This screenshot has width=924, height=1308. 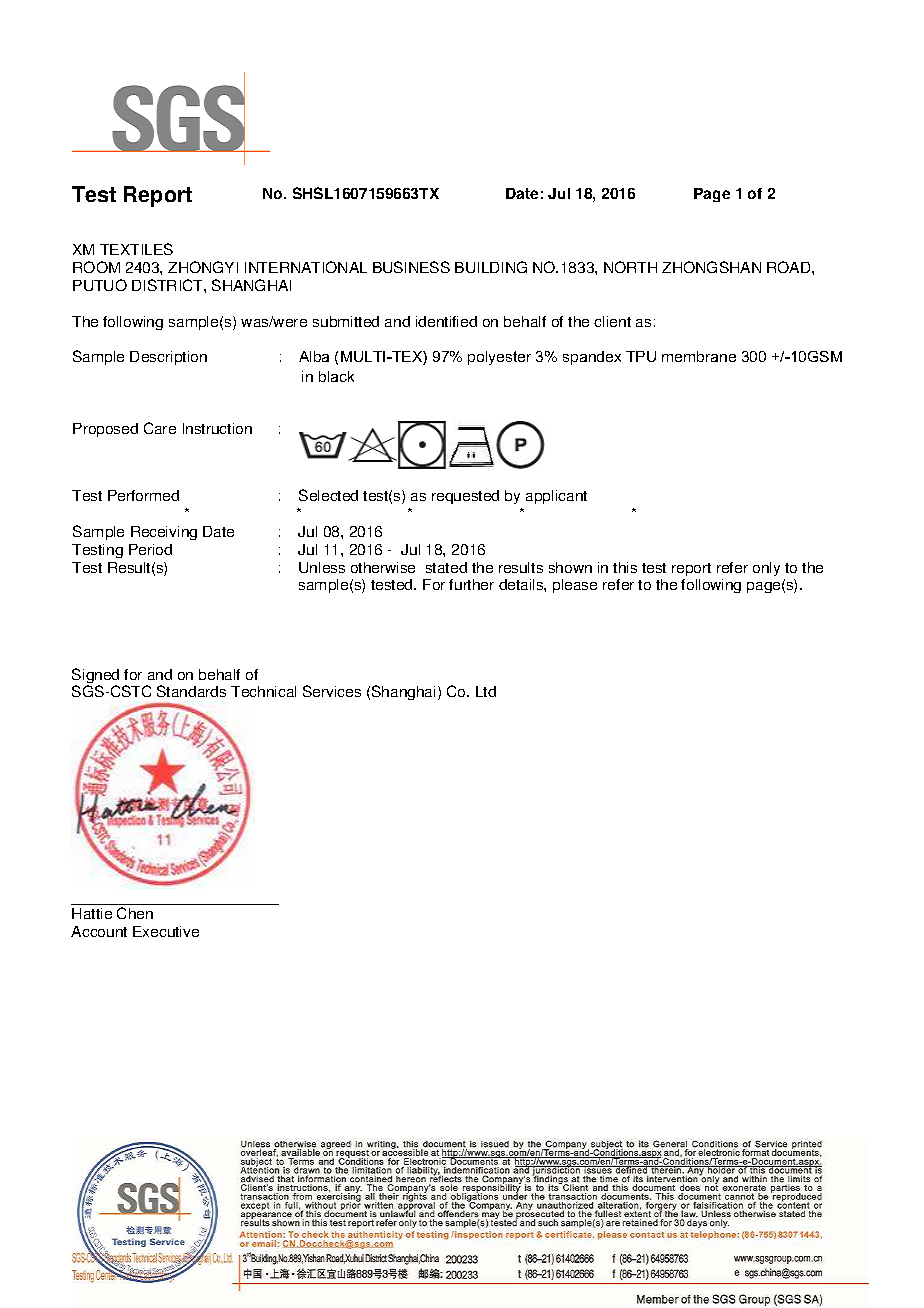 What do you see at coordinates (766, 569) in the screenshot?
I see `only` at bounding box center [766, 569].
